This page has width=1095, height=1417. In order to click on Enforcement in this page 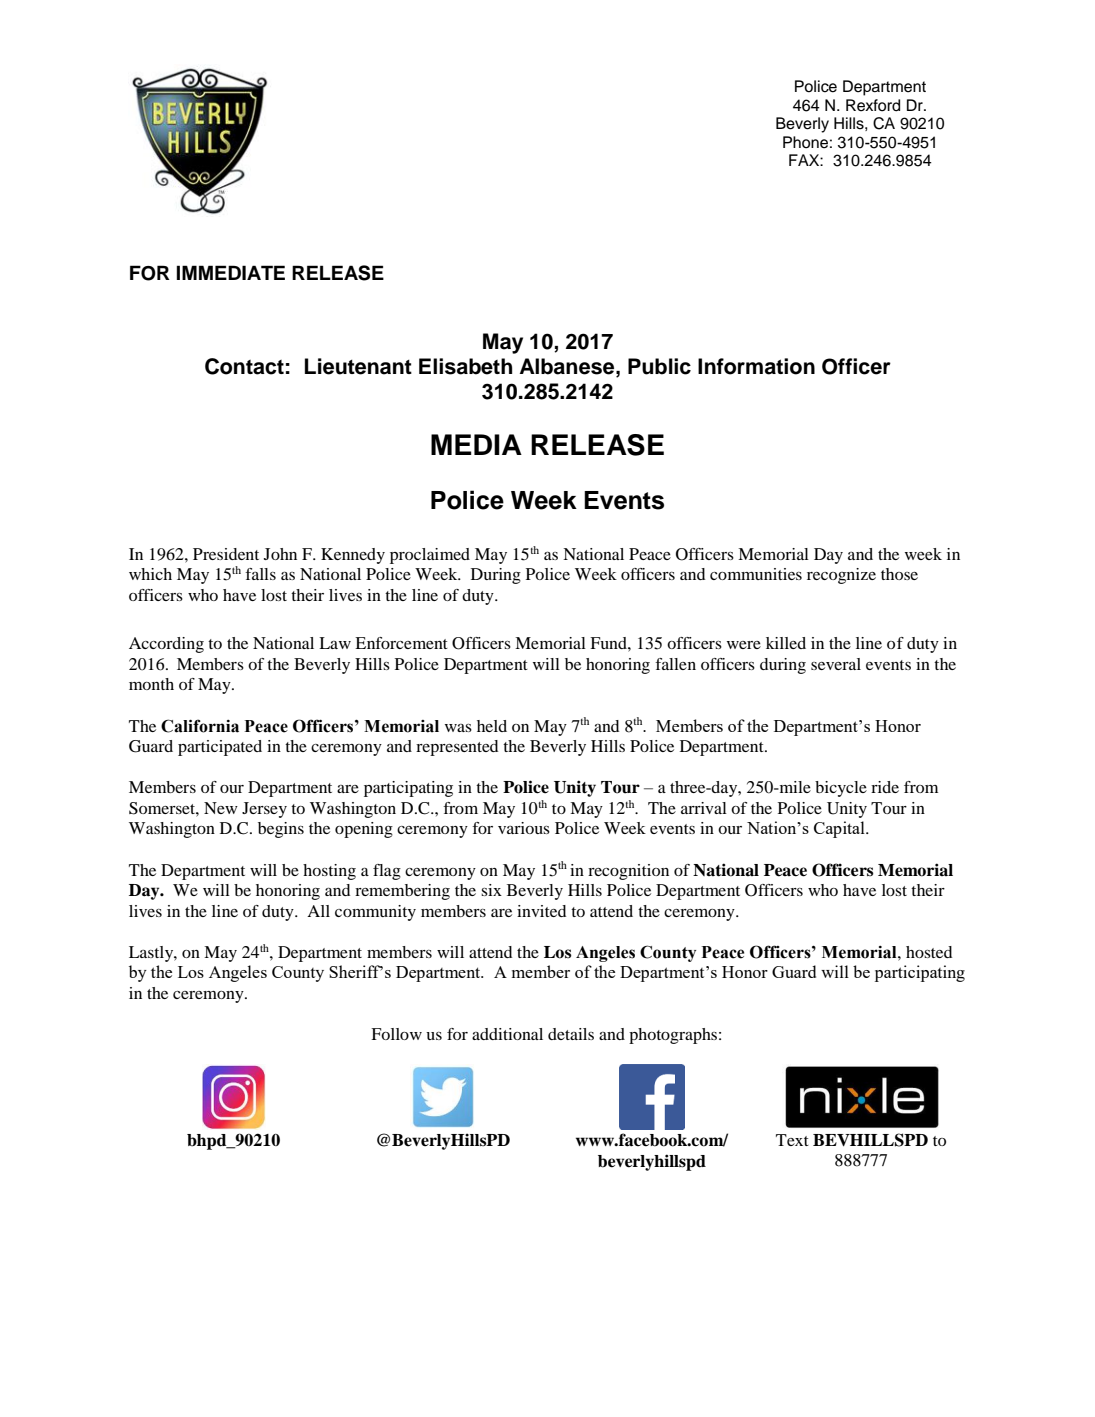, I will do `click(401, 643)`.
